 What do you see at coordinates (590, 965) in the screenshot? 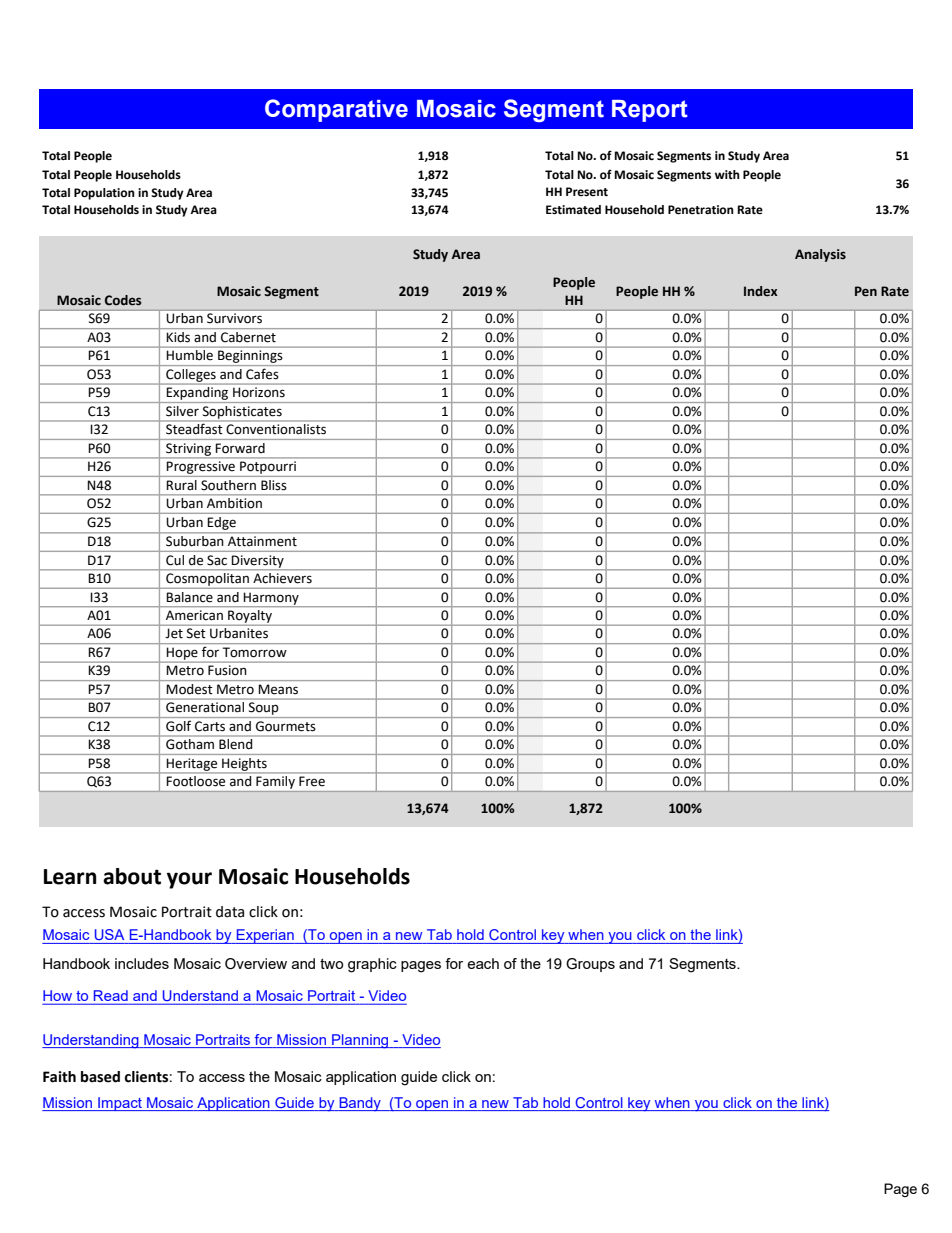
I see `Groups` at bounding box center [590, 965].
